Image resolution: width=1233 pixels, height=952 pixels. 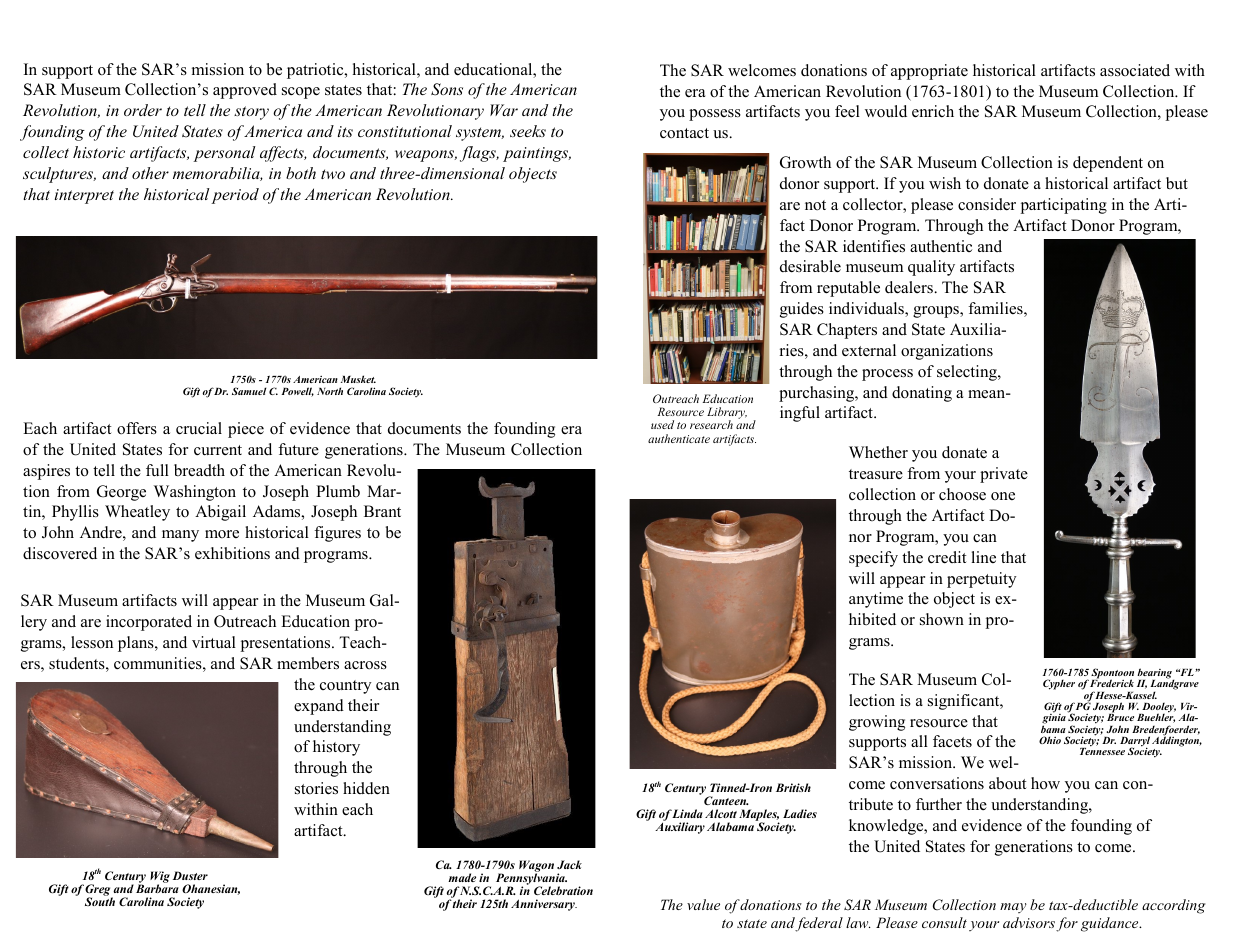 What do you see at coordinates (662, 424) in the document?
I see `used` at bounding box center [662, 424].
